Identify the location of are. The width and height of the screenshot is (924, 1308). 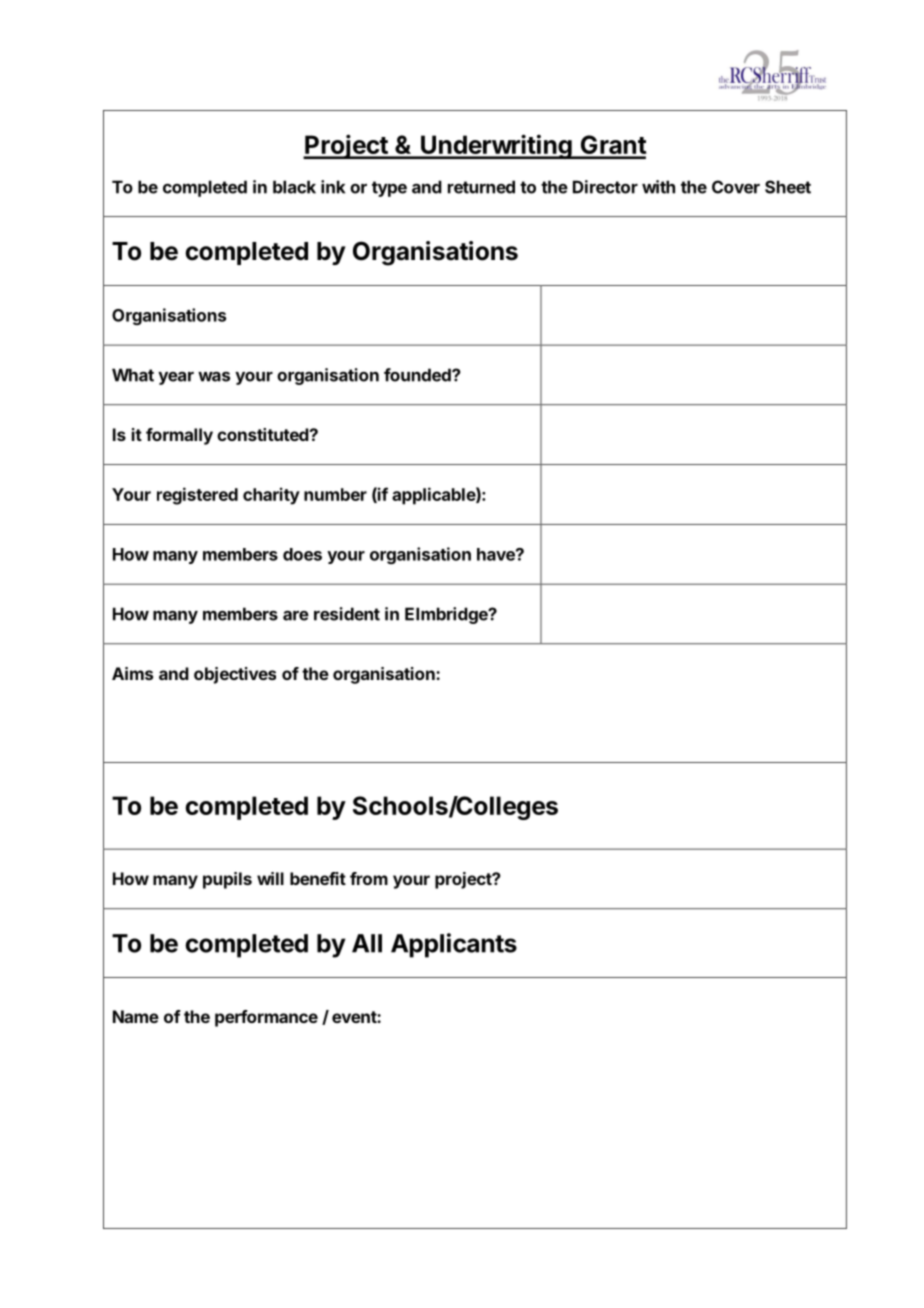
(296, 615).
